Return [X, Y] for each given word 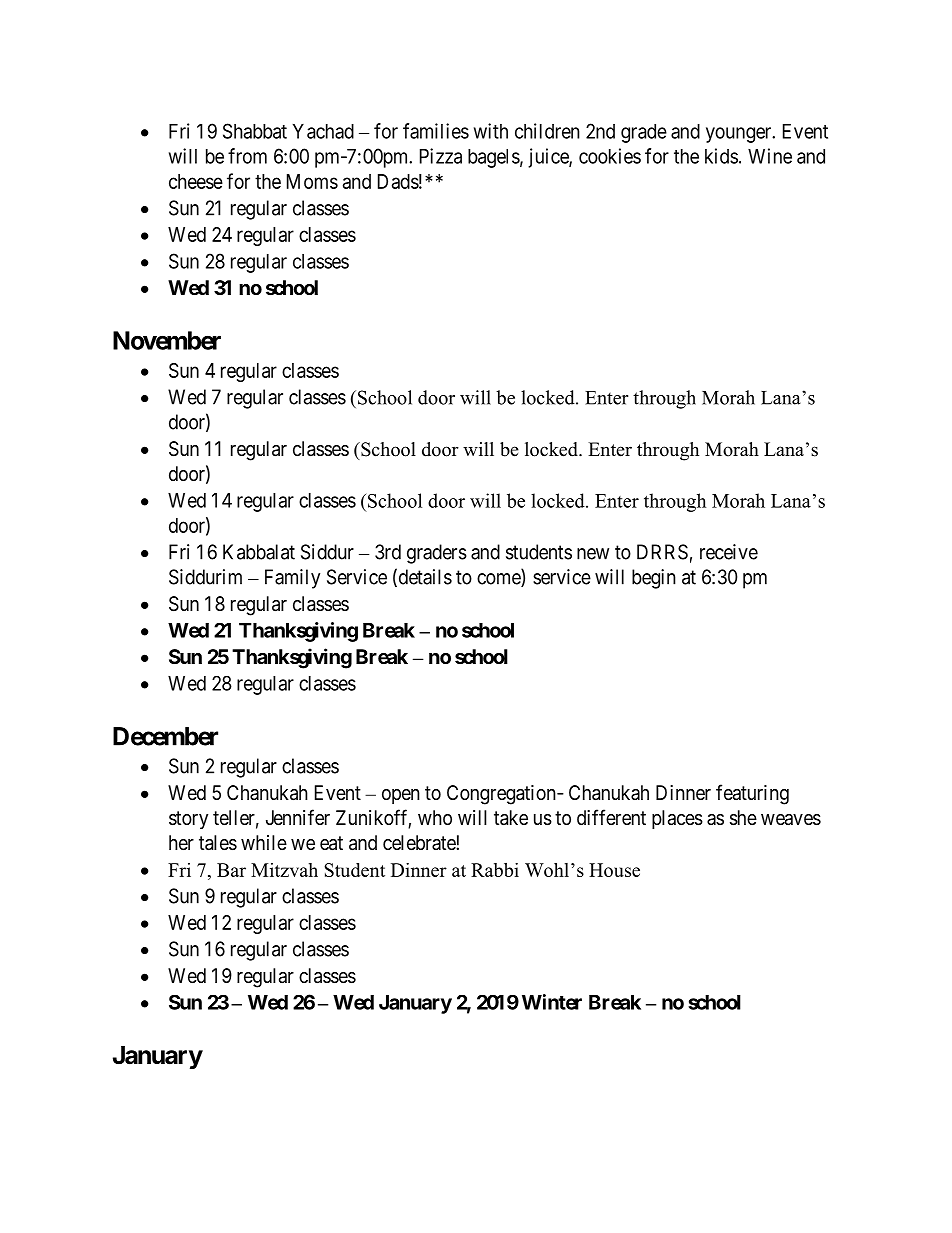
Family [292, 579]
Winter [552, 1002]
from [247, 156]
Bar [231, 870]
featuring [752, 794]
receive [729, 552]
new [593, 554]
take [511, 818]
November [167, 340]
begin [654, 579]
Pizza [441, 156]
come [499, 580]
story [188, 820]
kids [721, 156]
